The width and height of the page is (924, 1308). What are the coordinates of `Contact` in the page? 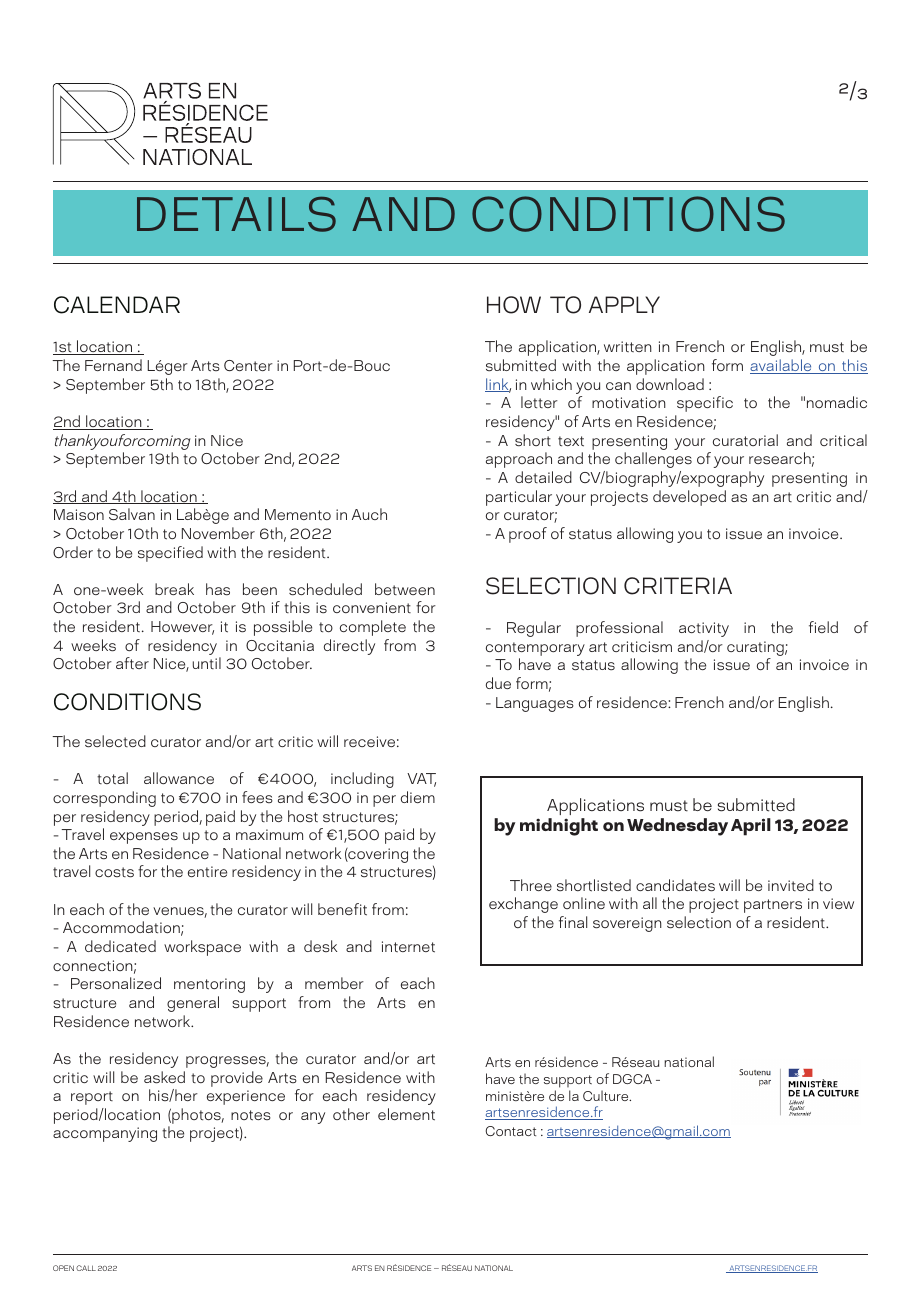 It's located at (511, 1131).
